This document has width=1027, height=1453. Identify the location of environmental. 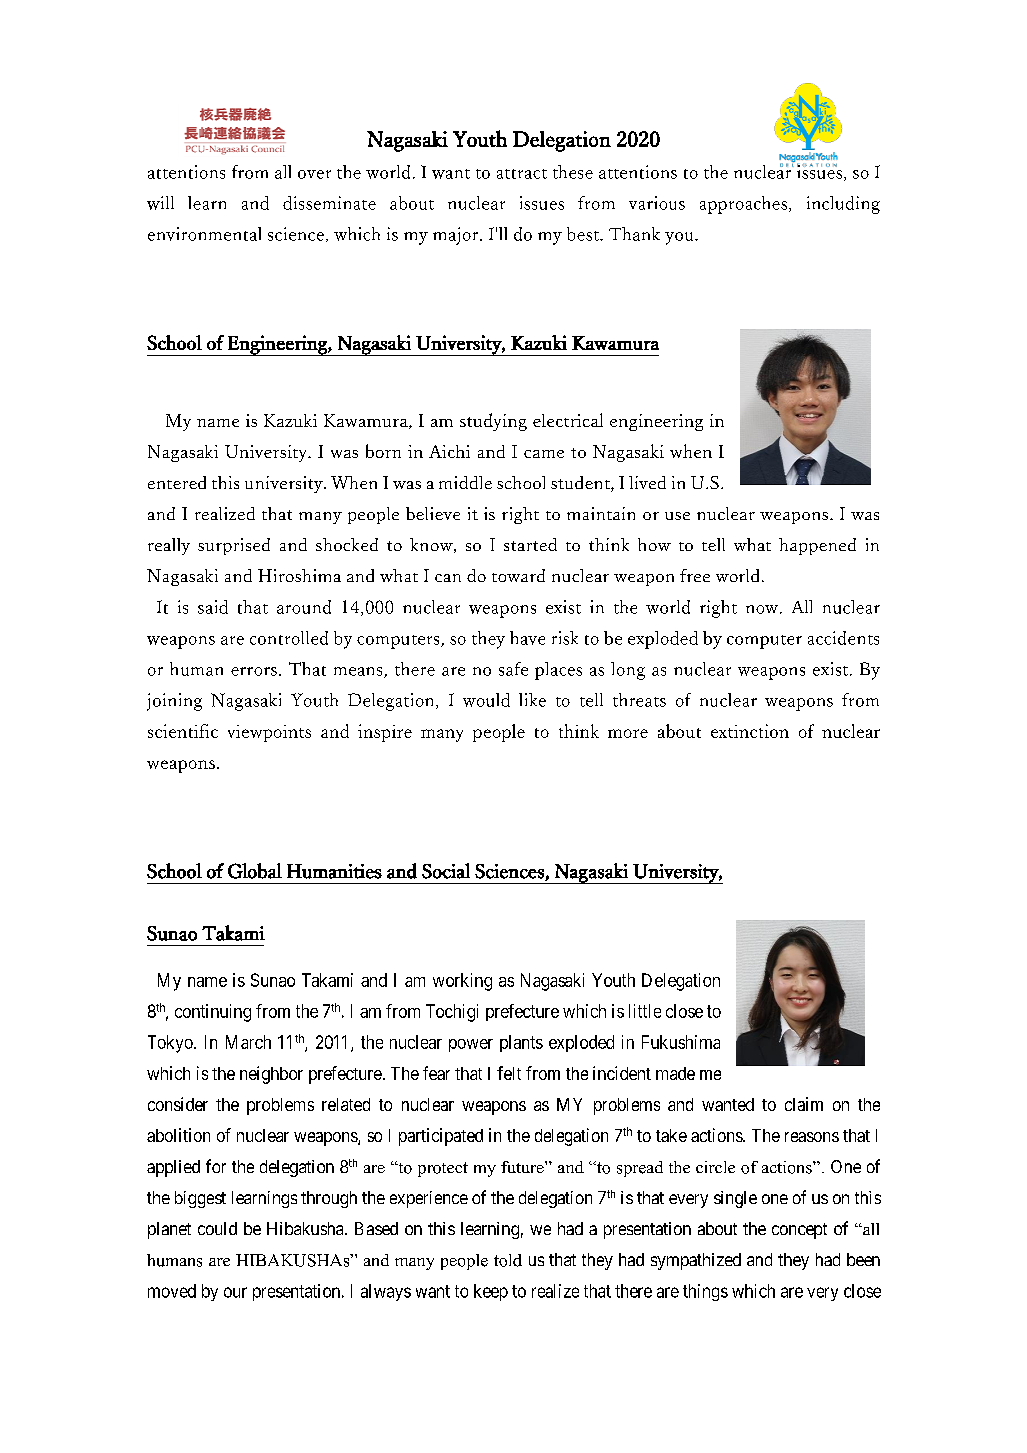
(204, 234).
